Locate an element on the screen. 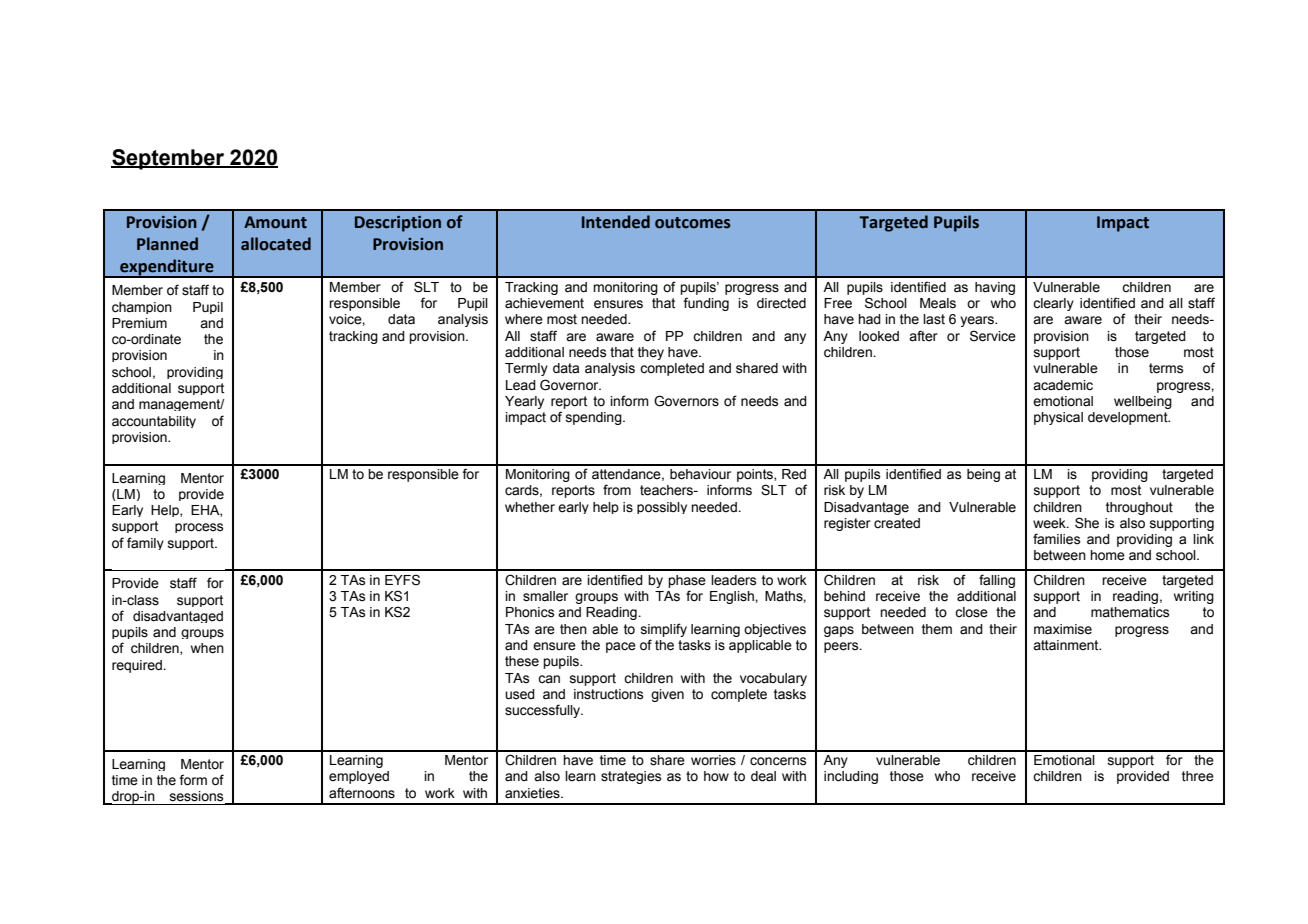 Image resolution: width=1308 pixels, height=924 pixels. three is located at coordinates (1198, 776).
